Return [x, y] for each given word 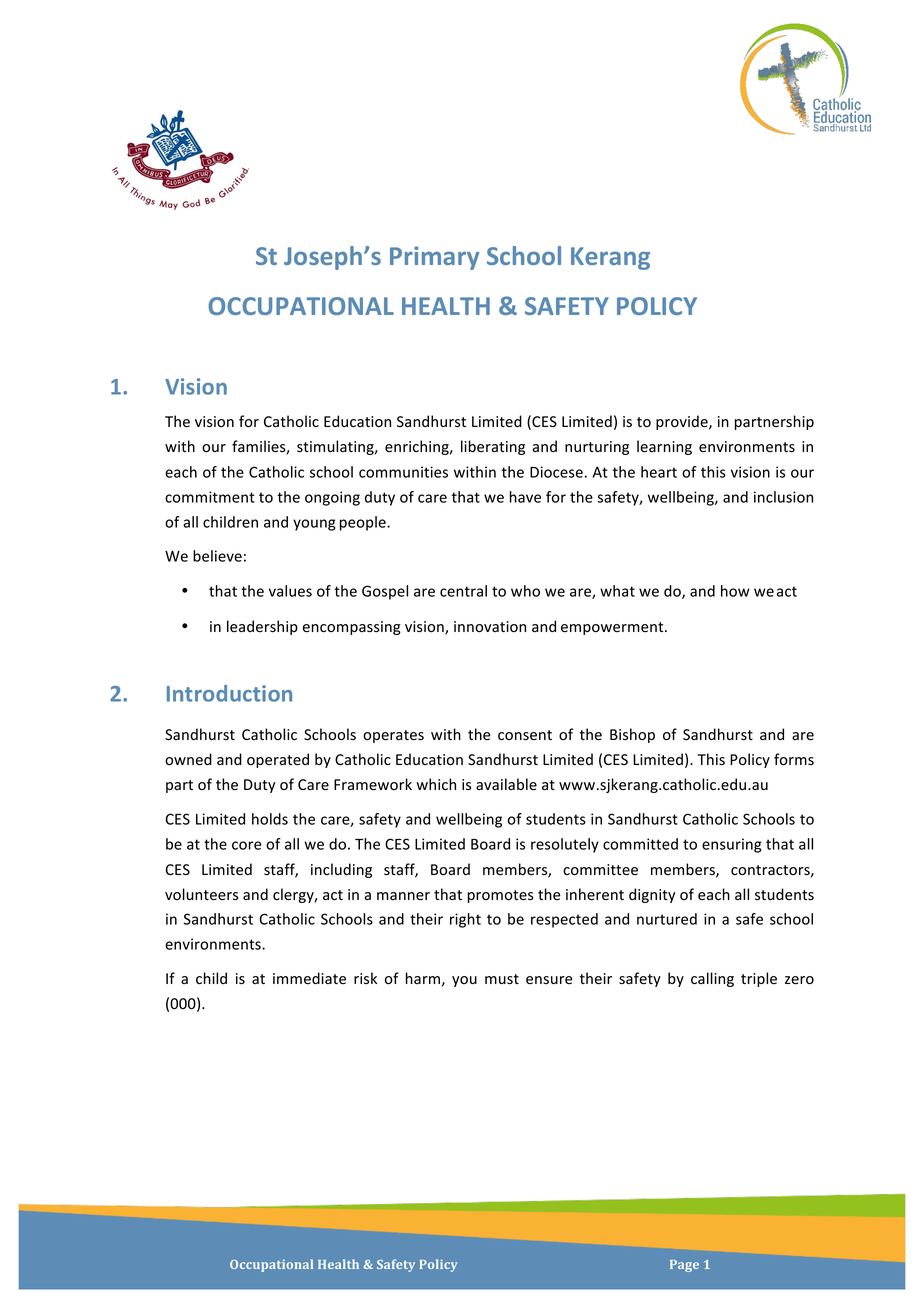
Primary [434, 258]
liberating [493, 447]
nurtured [667, 919]
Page [684, 1266]
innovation [490, 627]
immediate [309, 978]
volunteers [201, 894]
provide [683, 422]
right [465, 920]
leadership [262, 627]
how [735, 591]
